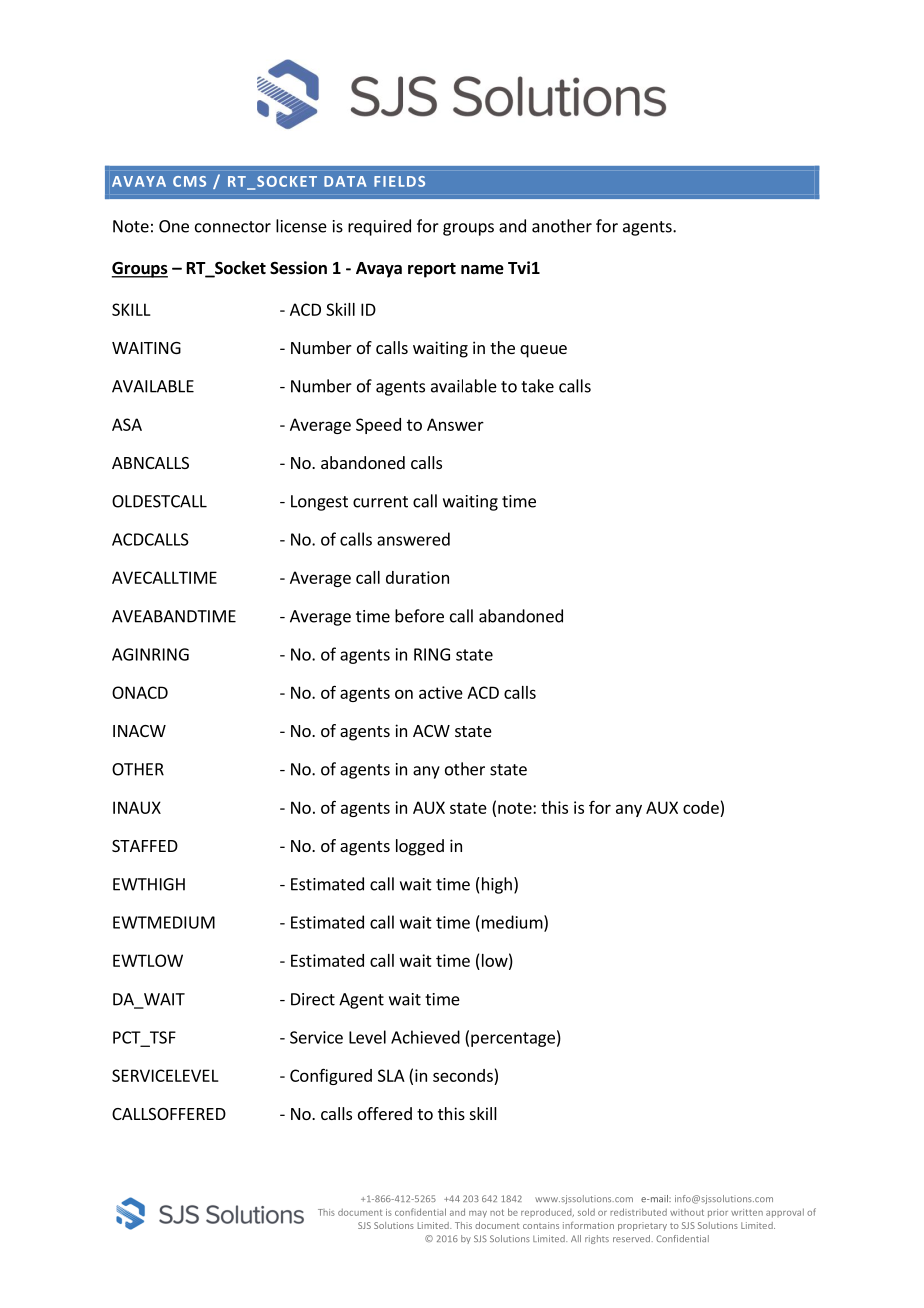  Describe the element at coordinates (482, 270) in the screenshot. I see `name` at that location.
